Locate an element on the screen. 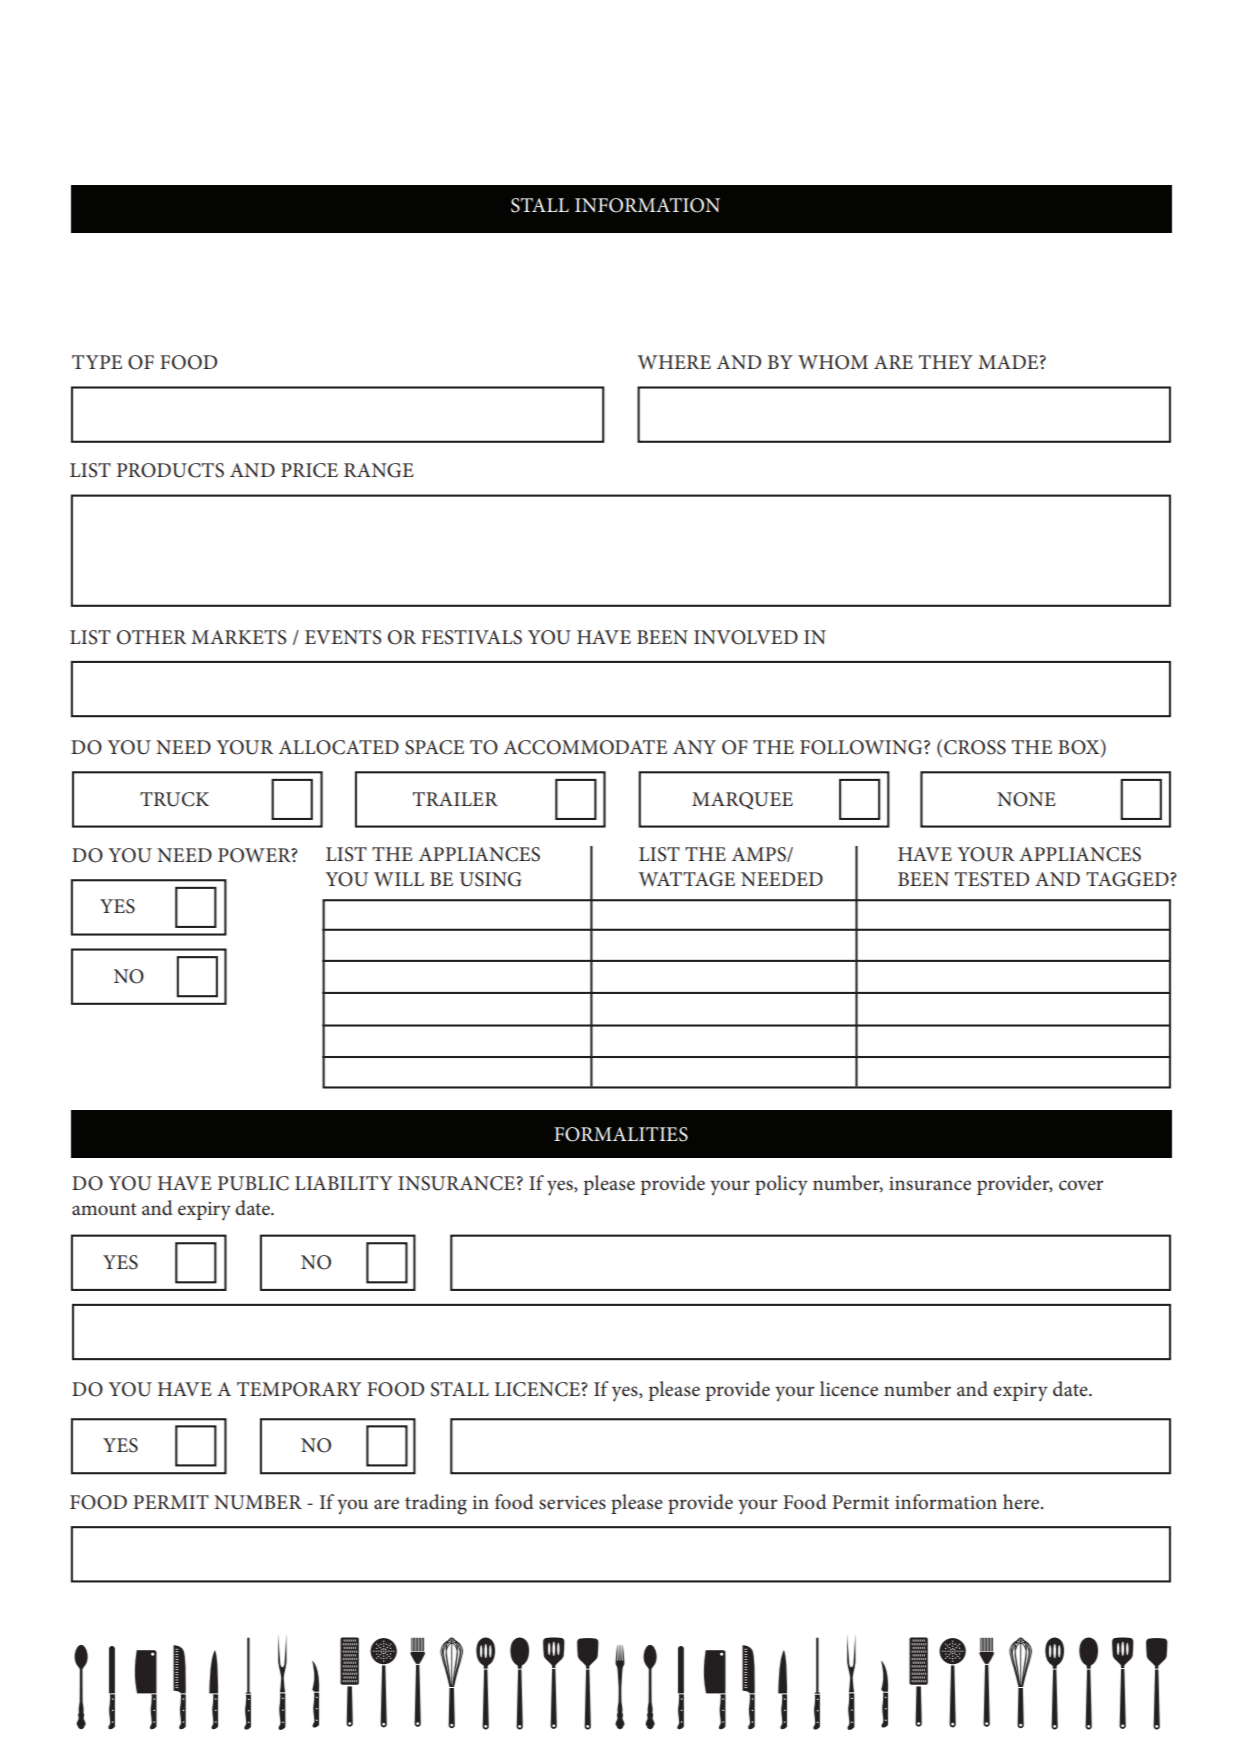  WATTAGE is located at coordinates (686, 879).
